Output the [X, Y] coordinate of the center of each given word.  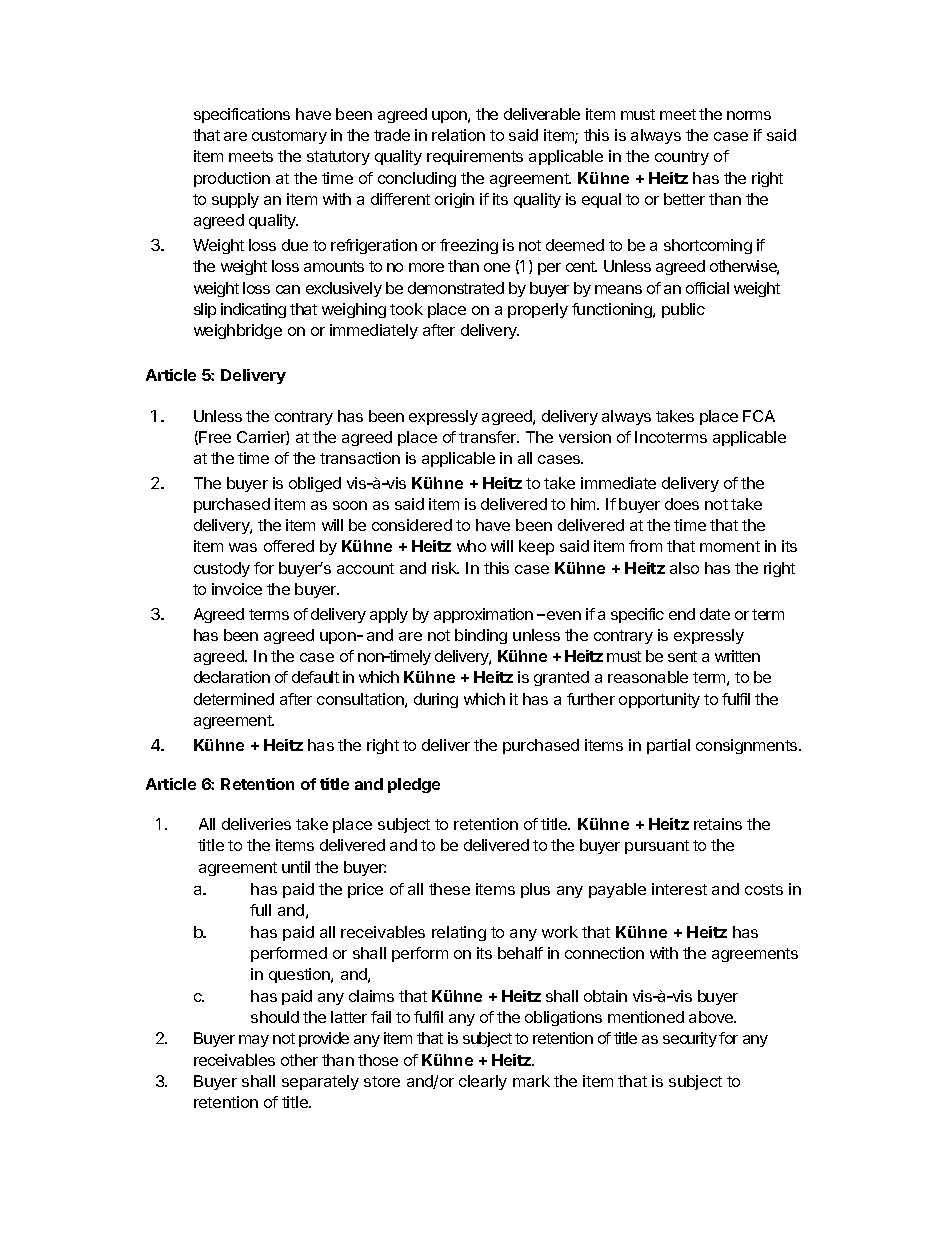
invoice [237, 589]
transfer [489, 437]
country [682, 158]
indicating [253, 310]
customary [289, 137]
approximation [483, 615]
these [449, 889]
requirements [475, 157]
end [682, 614]
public [683, 310]
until [296, 867]
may [254, 1041]
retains [718, 824]
